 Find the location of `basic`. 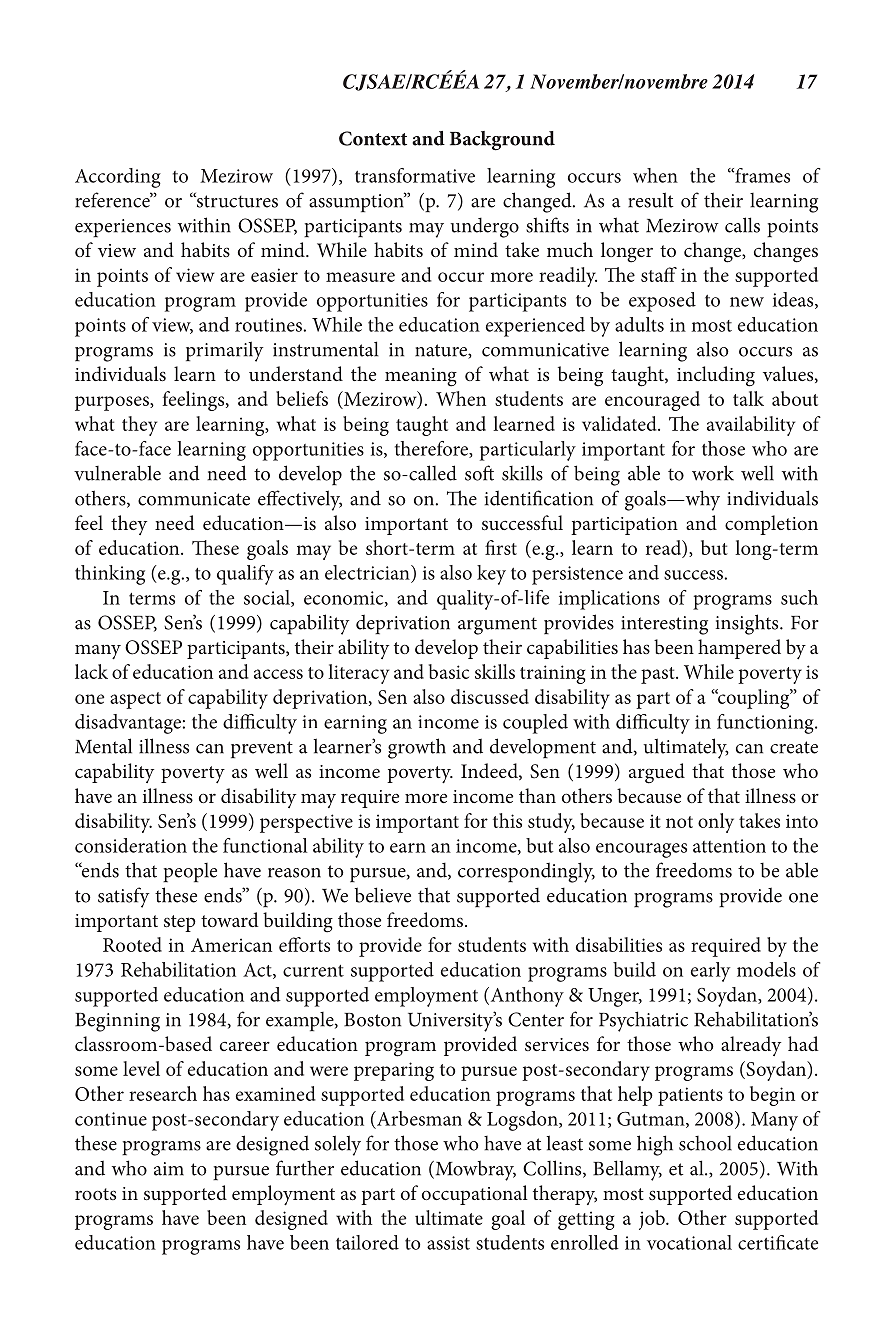

basic is located at coordinates (449, 671).
